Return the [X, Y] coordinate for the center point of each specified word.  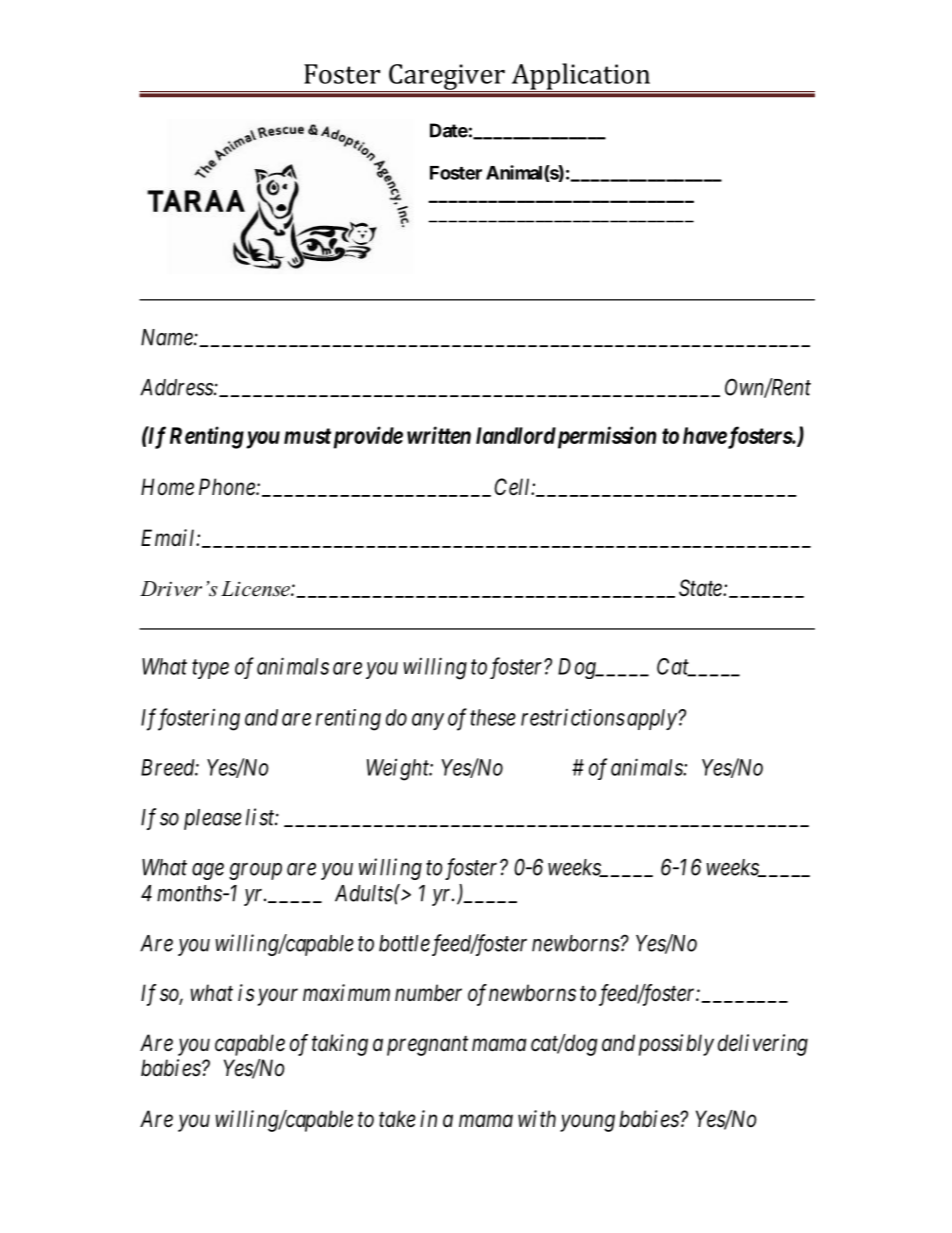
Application [580, 77]
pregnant [427, 1046]
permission [605, 437]
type [210, 669]
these [493, 717]
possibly [676, 1045]
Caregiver [447, 78]
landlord [516, 435]
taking [340, 1045]
